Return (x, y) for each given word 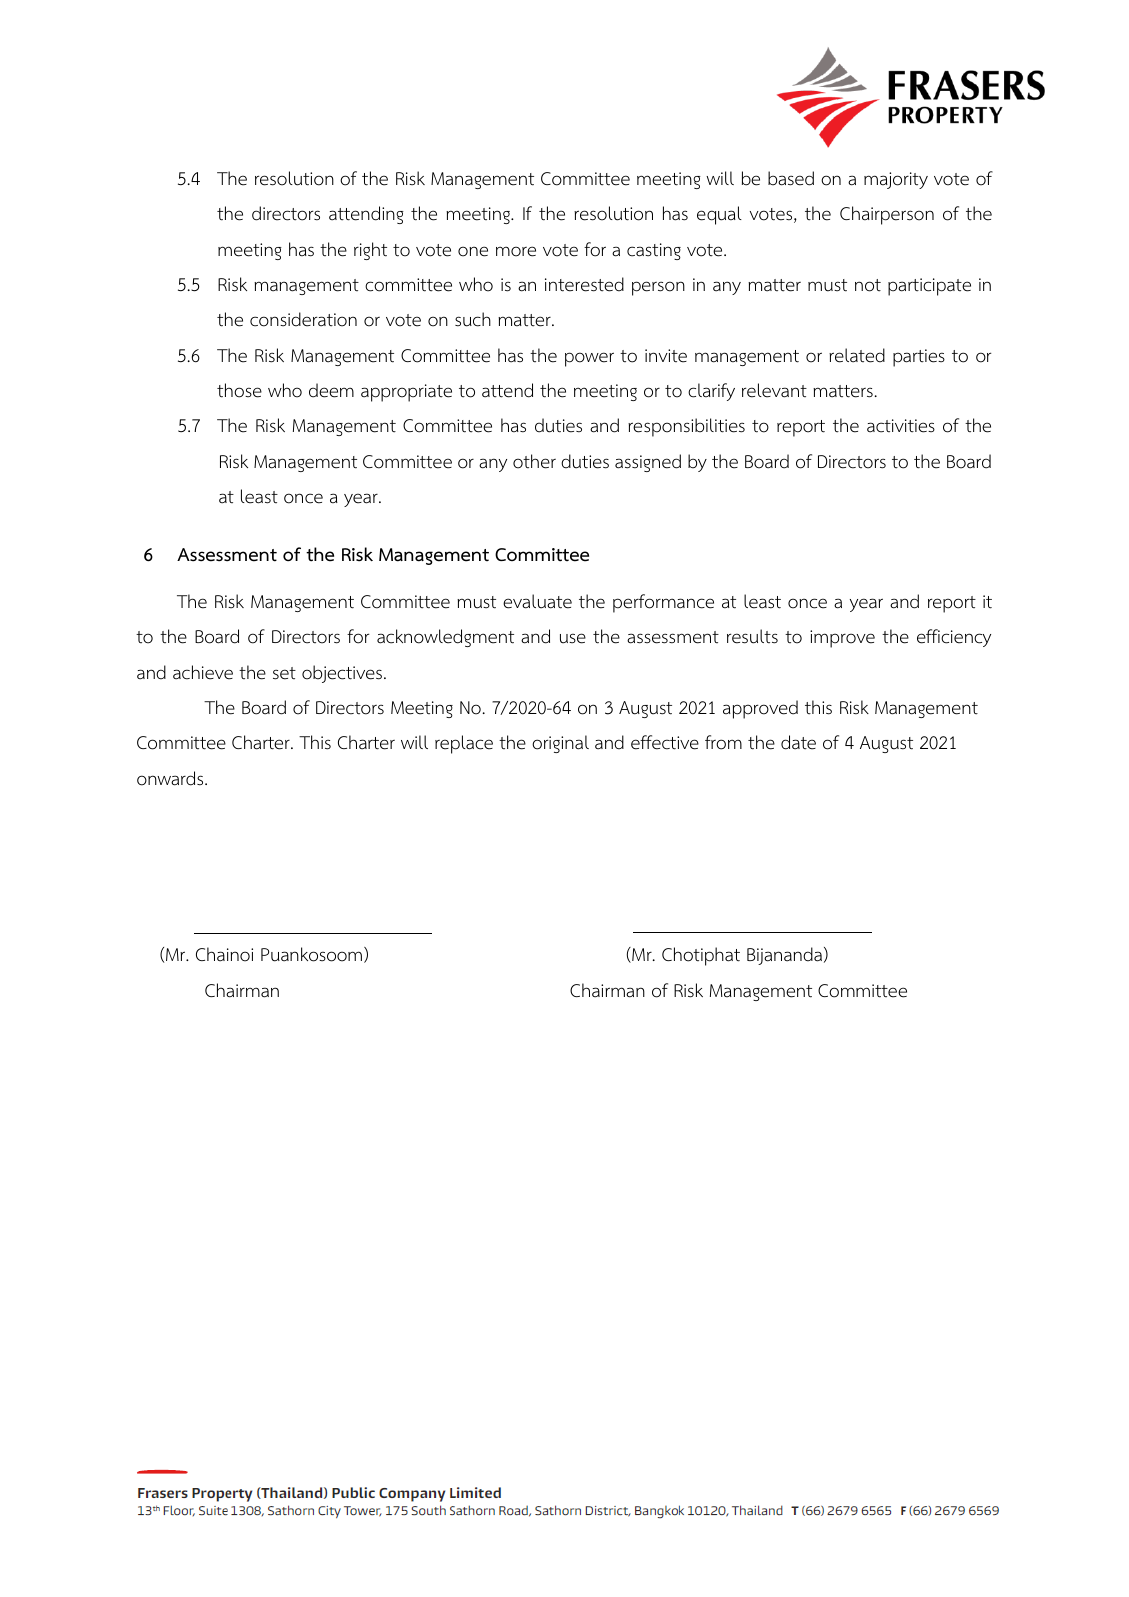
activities (901, 426)
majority (896, 180)
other (534, 461)
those (239, 390)
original (560, 744)
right (370, 251)
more (516, 251)
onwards (171, 778)
